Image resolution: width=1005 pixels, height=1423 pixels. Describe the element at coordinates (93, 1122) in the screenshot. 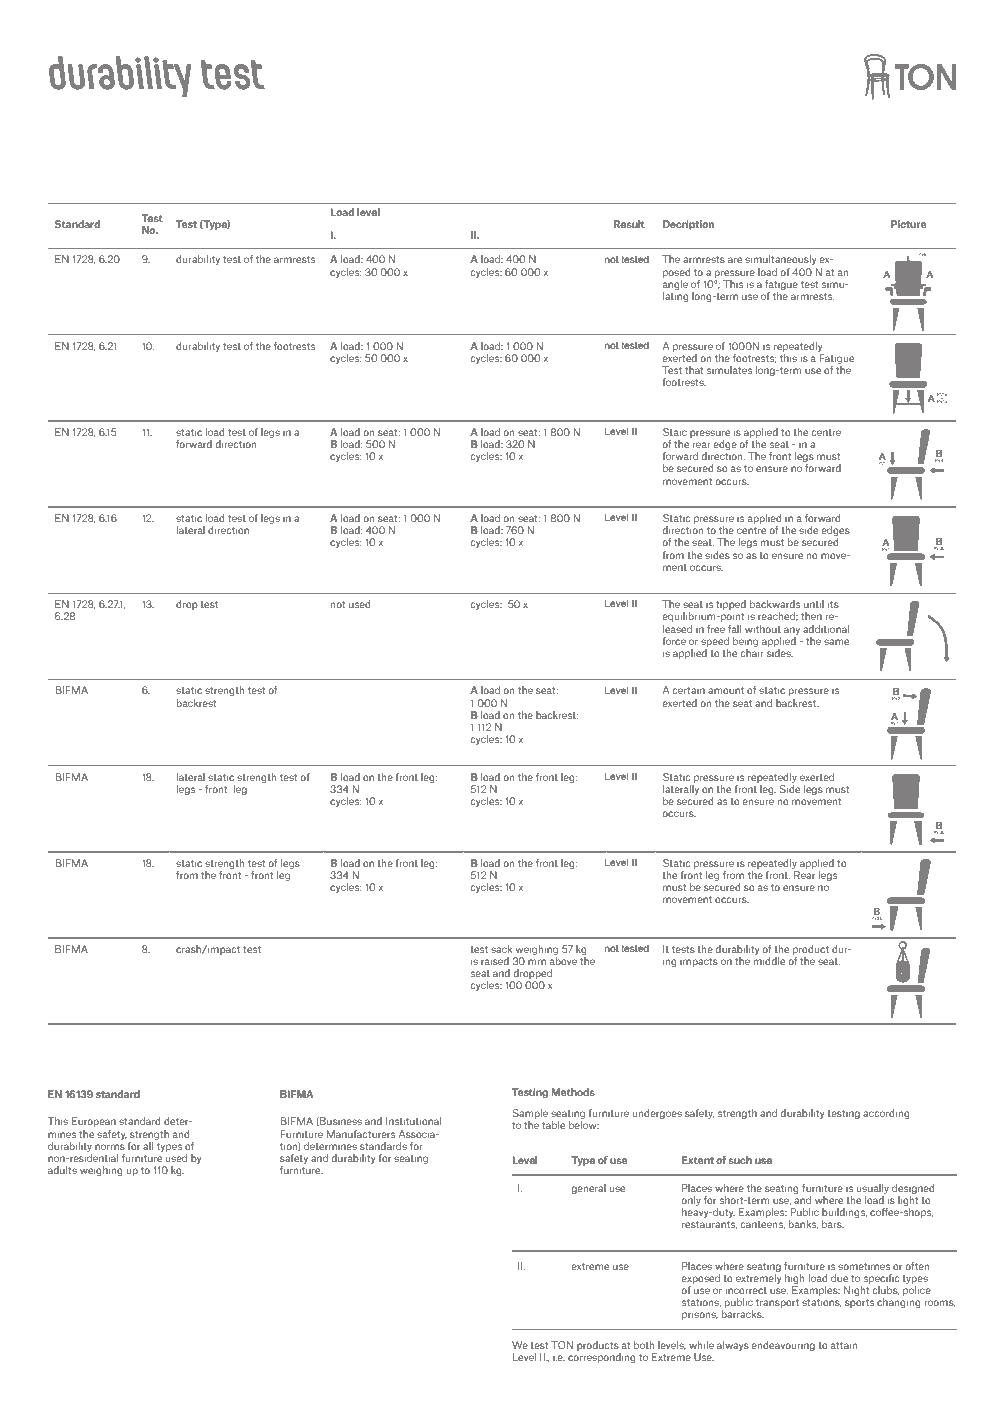

I see `European` at that location.
